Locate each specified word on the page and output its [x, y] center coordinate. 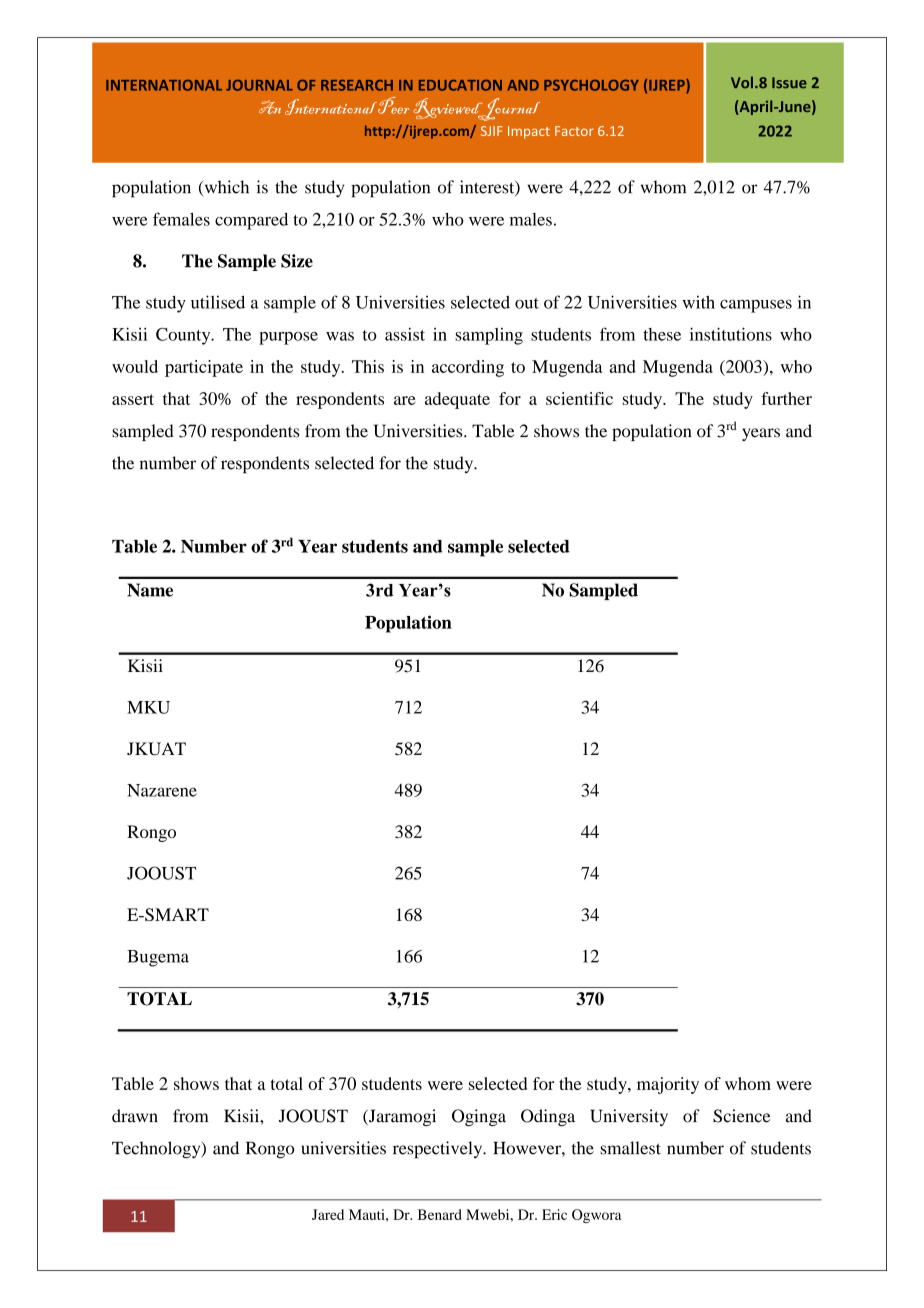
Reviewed [449, 109]
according [468, 368]
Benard [440, 1214]
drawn [135, 1116]
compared [251, 221]
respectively [439, 1150]
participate [204, 368]
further [786, 398]
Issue [789, 83]
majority [668, 1085]
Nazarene [162, 790]
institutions [731, 334]
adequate [457, 400]
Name [150, 590]
